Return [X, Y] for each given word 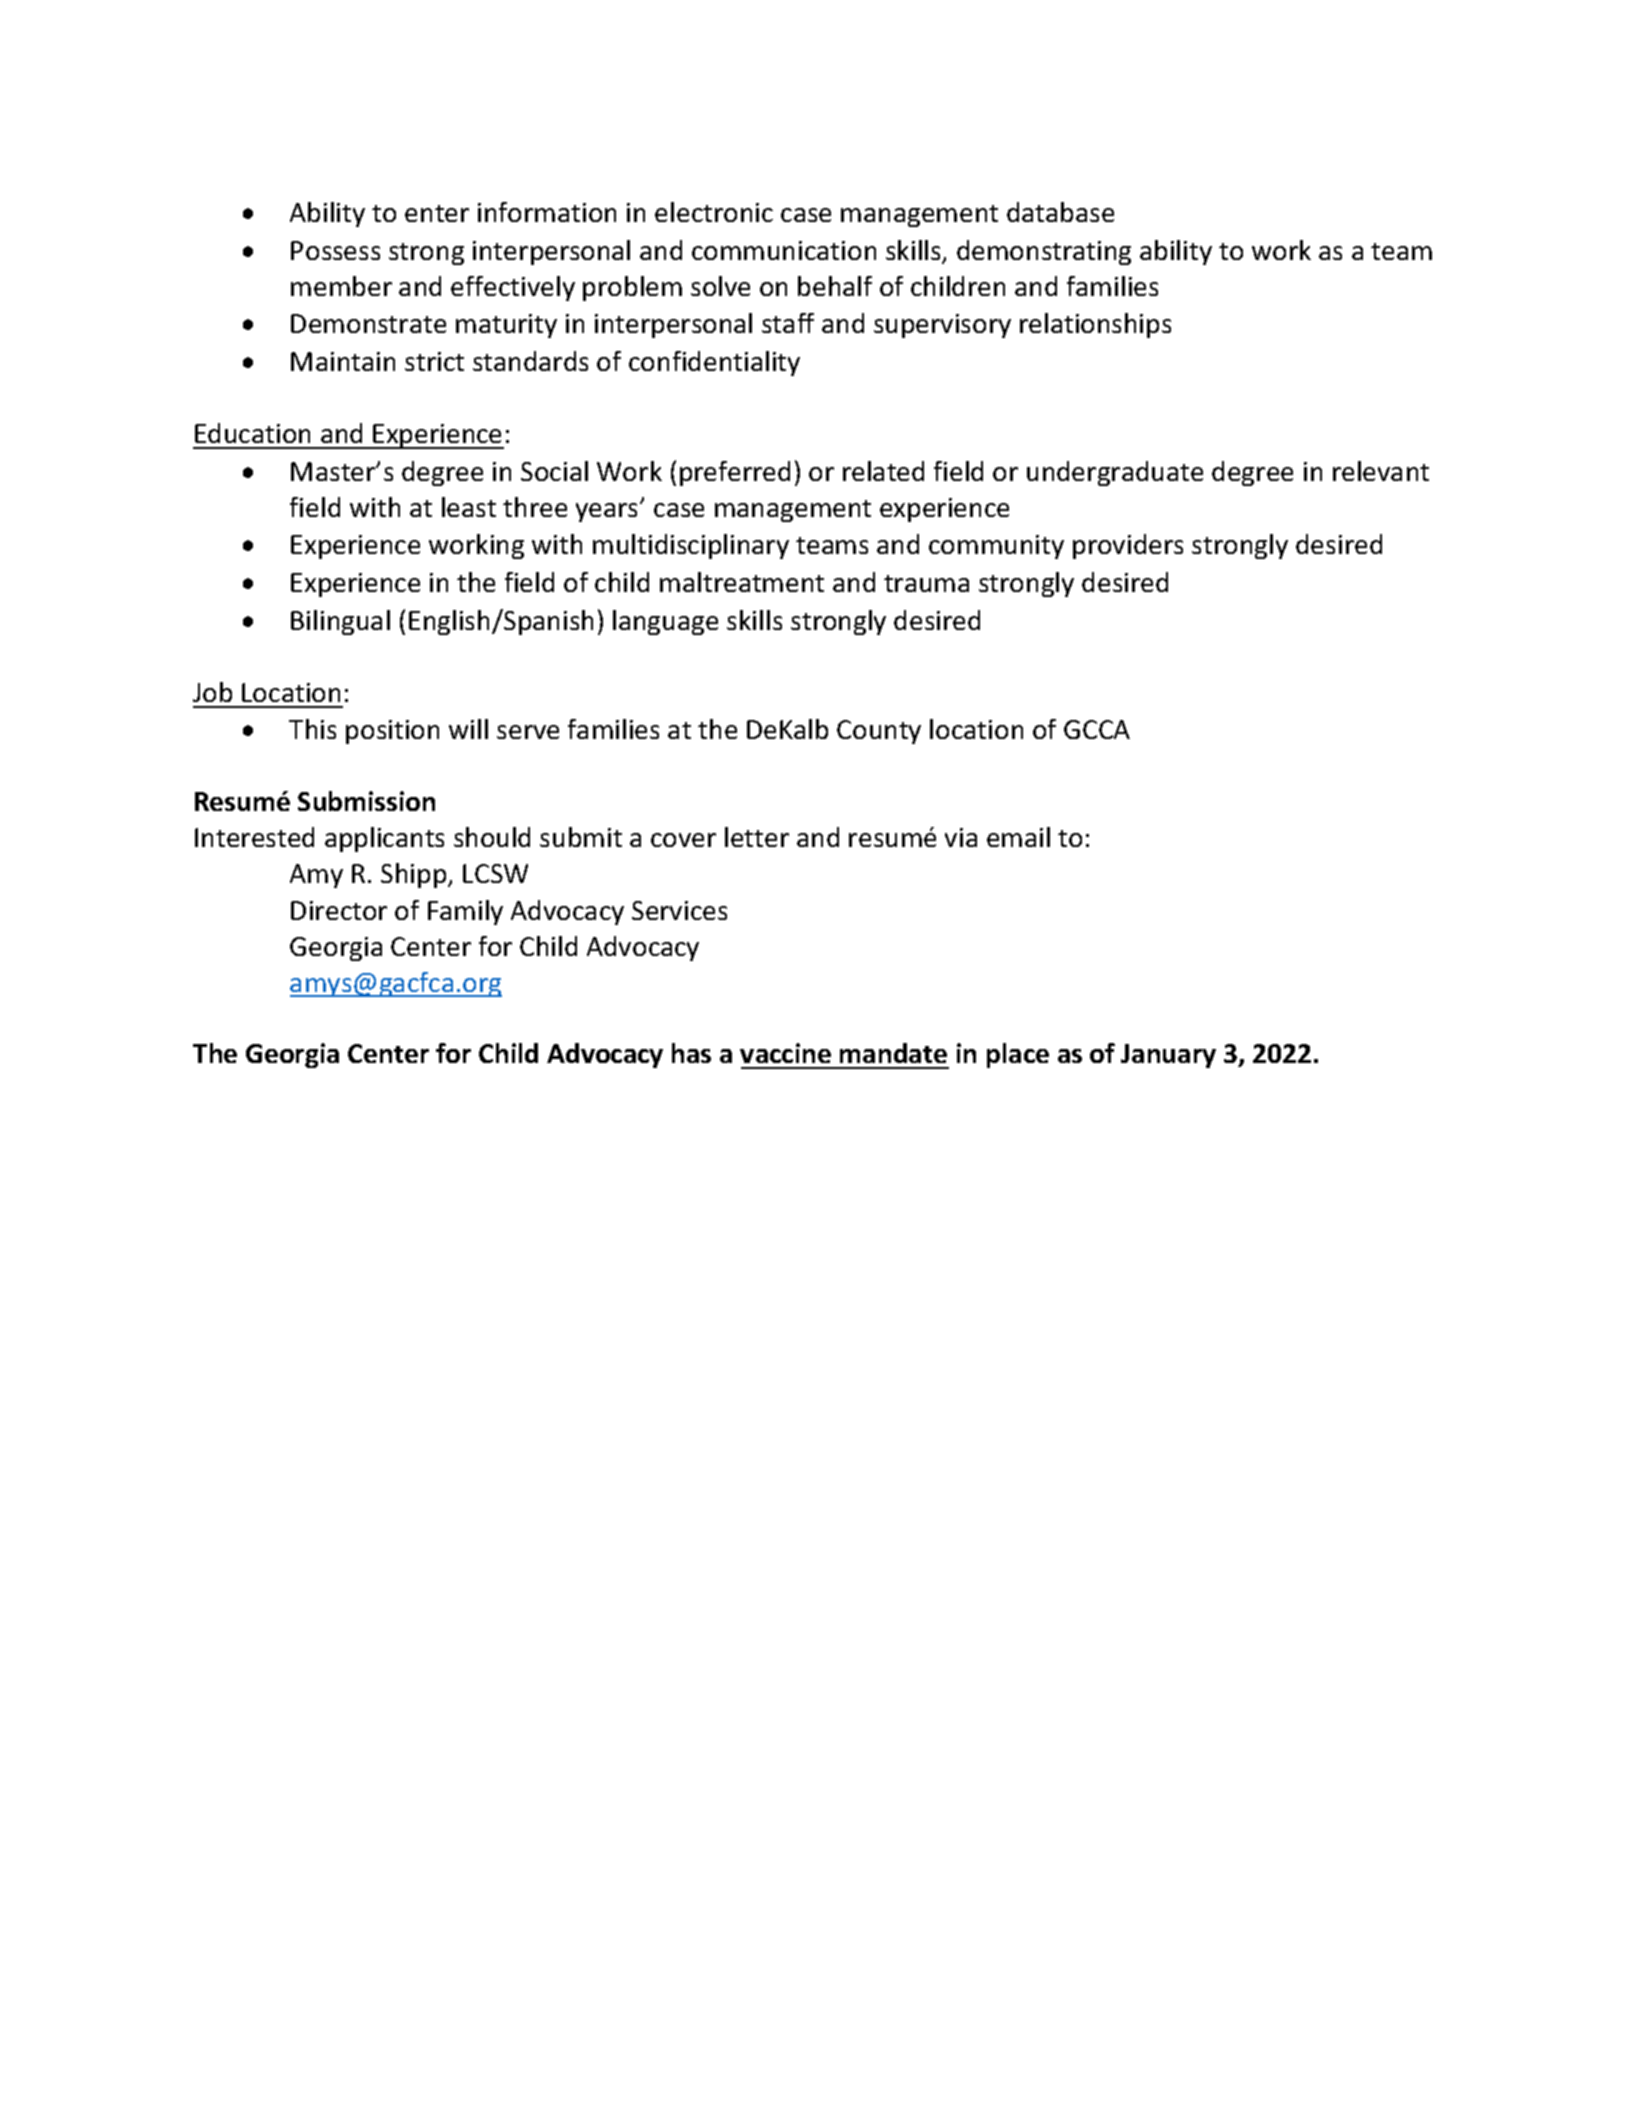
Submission [366, 801]
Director [339, 910]
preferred [735, 473]
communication [784, 250]
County [879, 732]
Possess [335, 250]
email [1018, 837]
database [1060, 212]
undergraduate [1115, 473]
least [469, 507]
